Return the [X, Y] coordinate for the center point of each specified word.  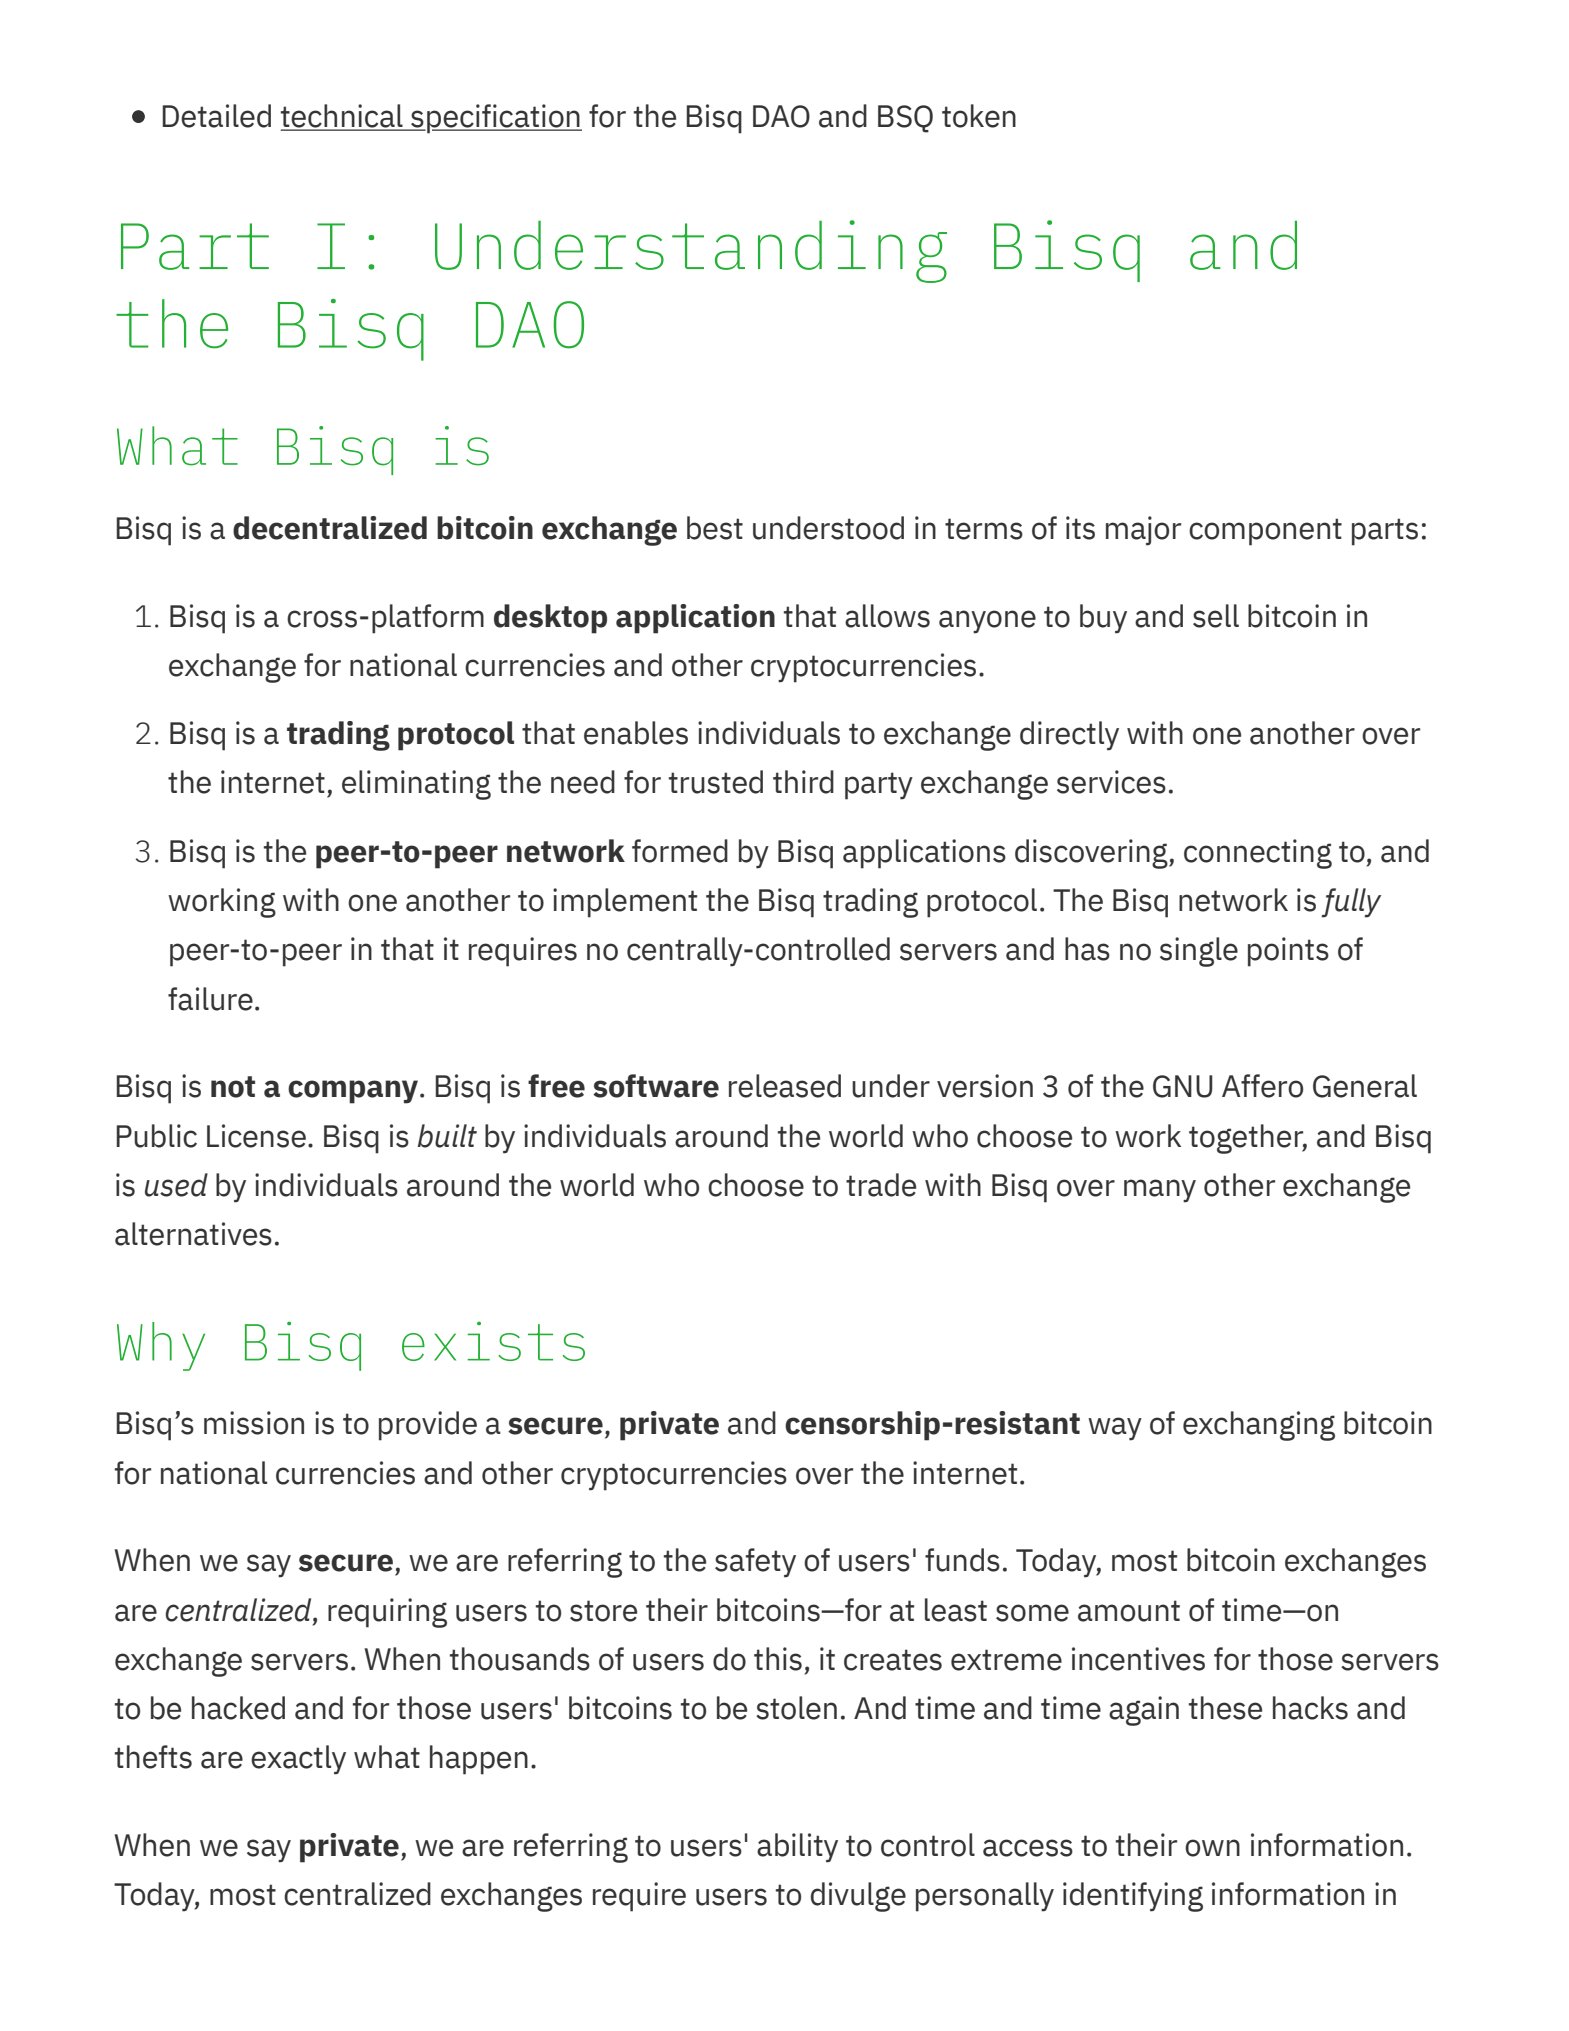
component [1265, 532]
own [1212, 1848]
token [979, 116]
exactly [298, 1760]
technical [343, 117]
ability [797, 1848]
